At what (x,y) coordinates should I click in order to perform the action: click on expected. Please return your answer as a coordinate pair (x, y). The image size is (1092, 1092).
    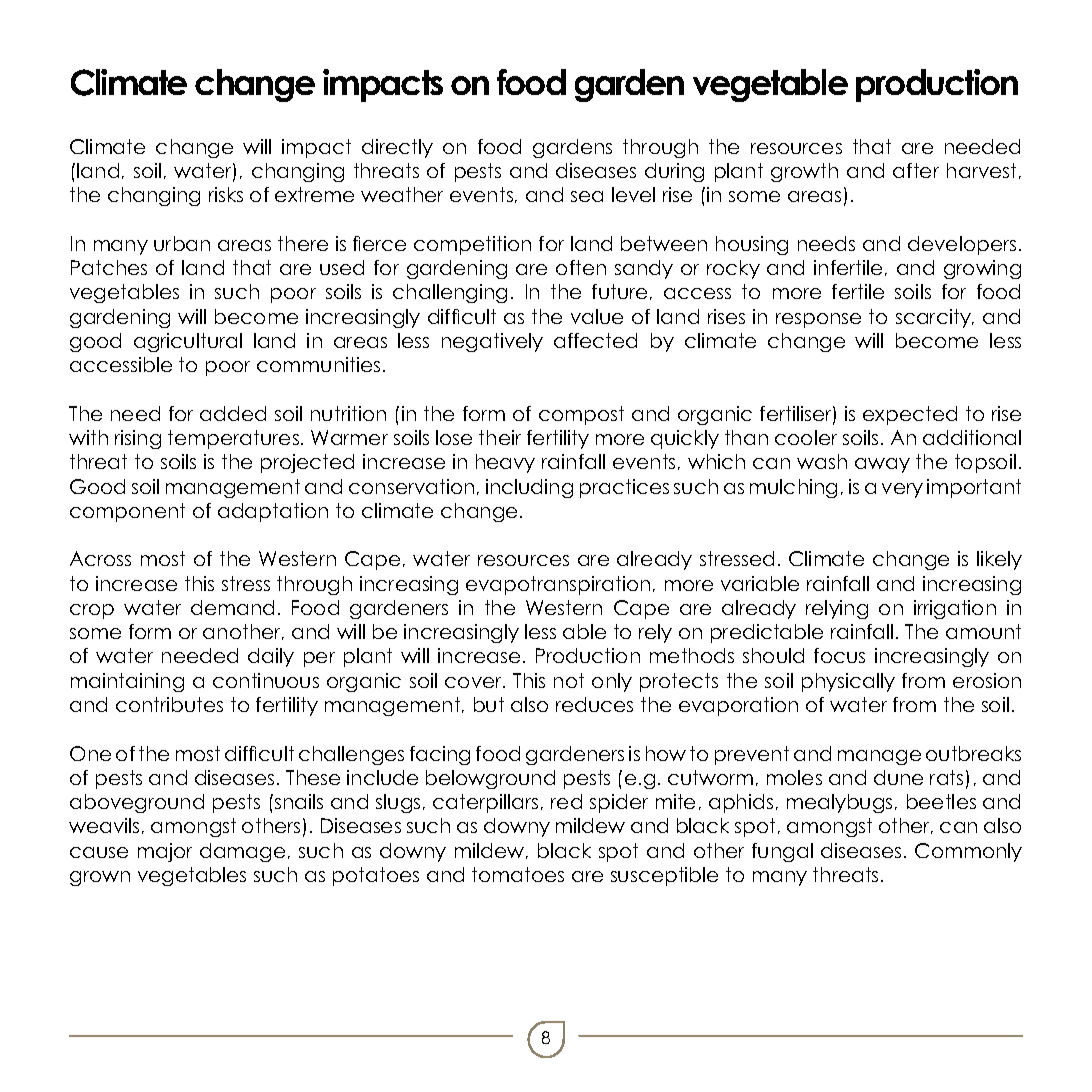
    Looking at the image, I should click on (910, 415).
